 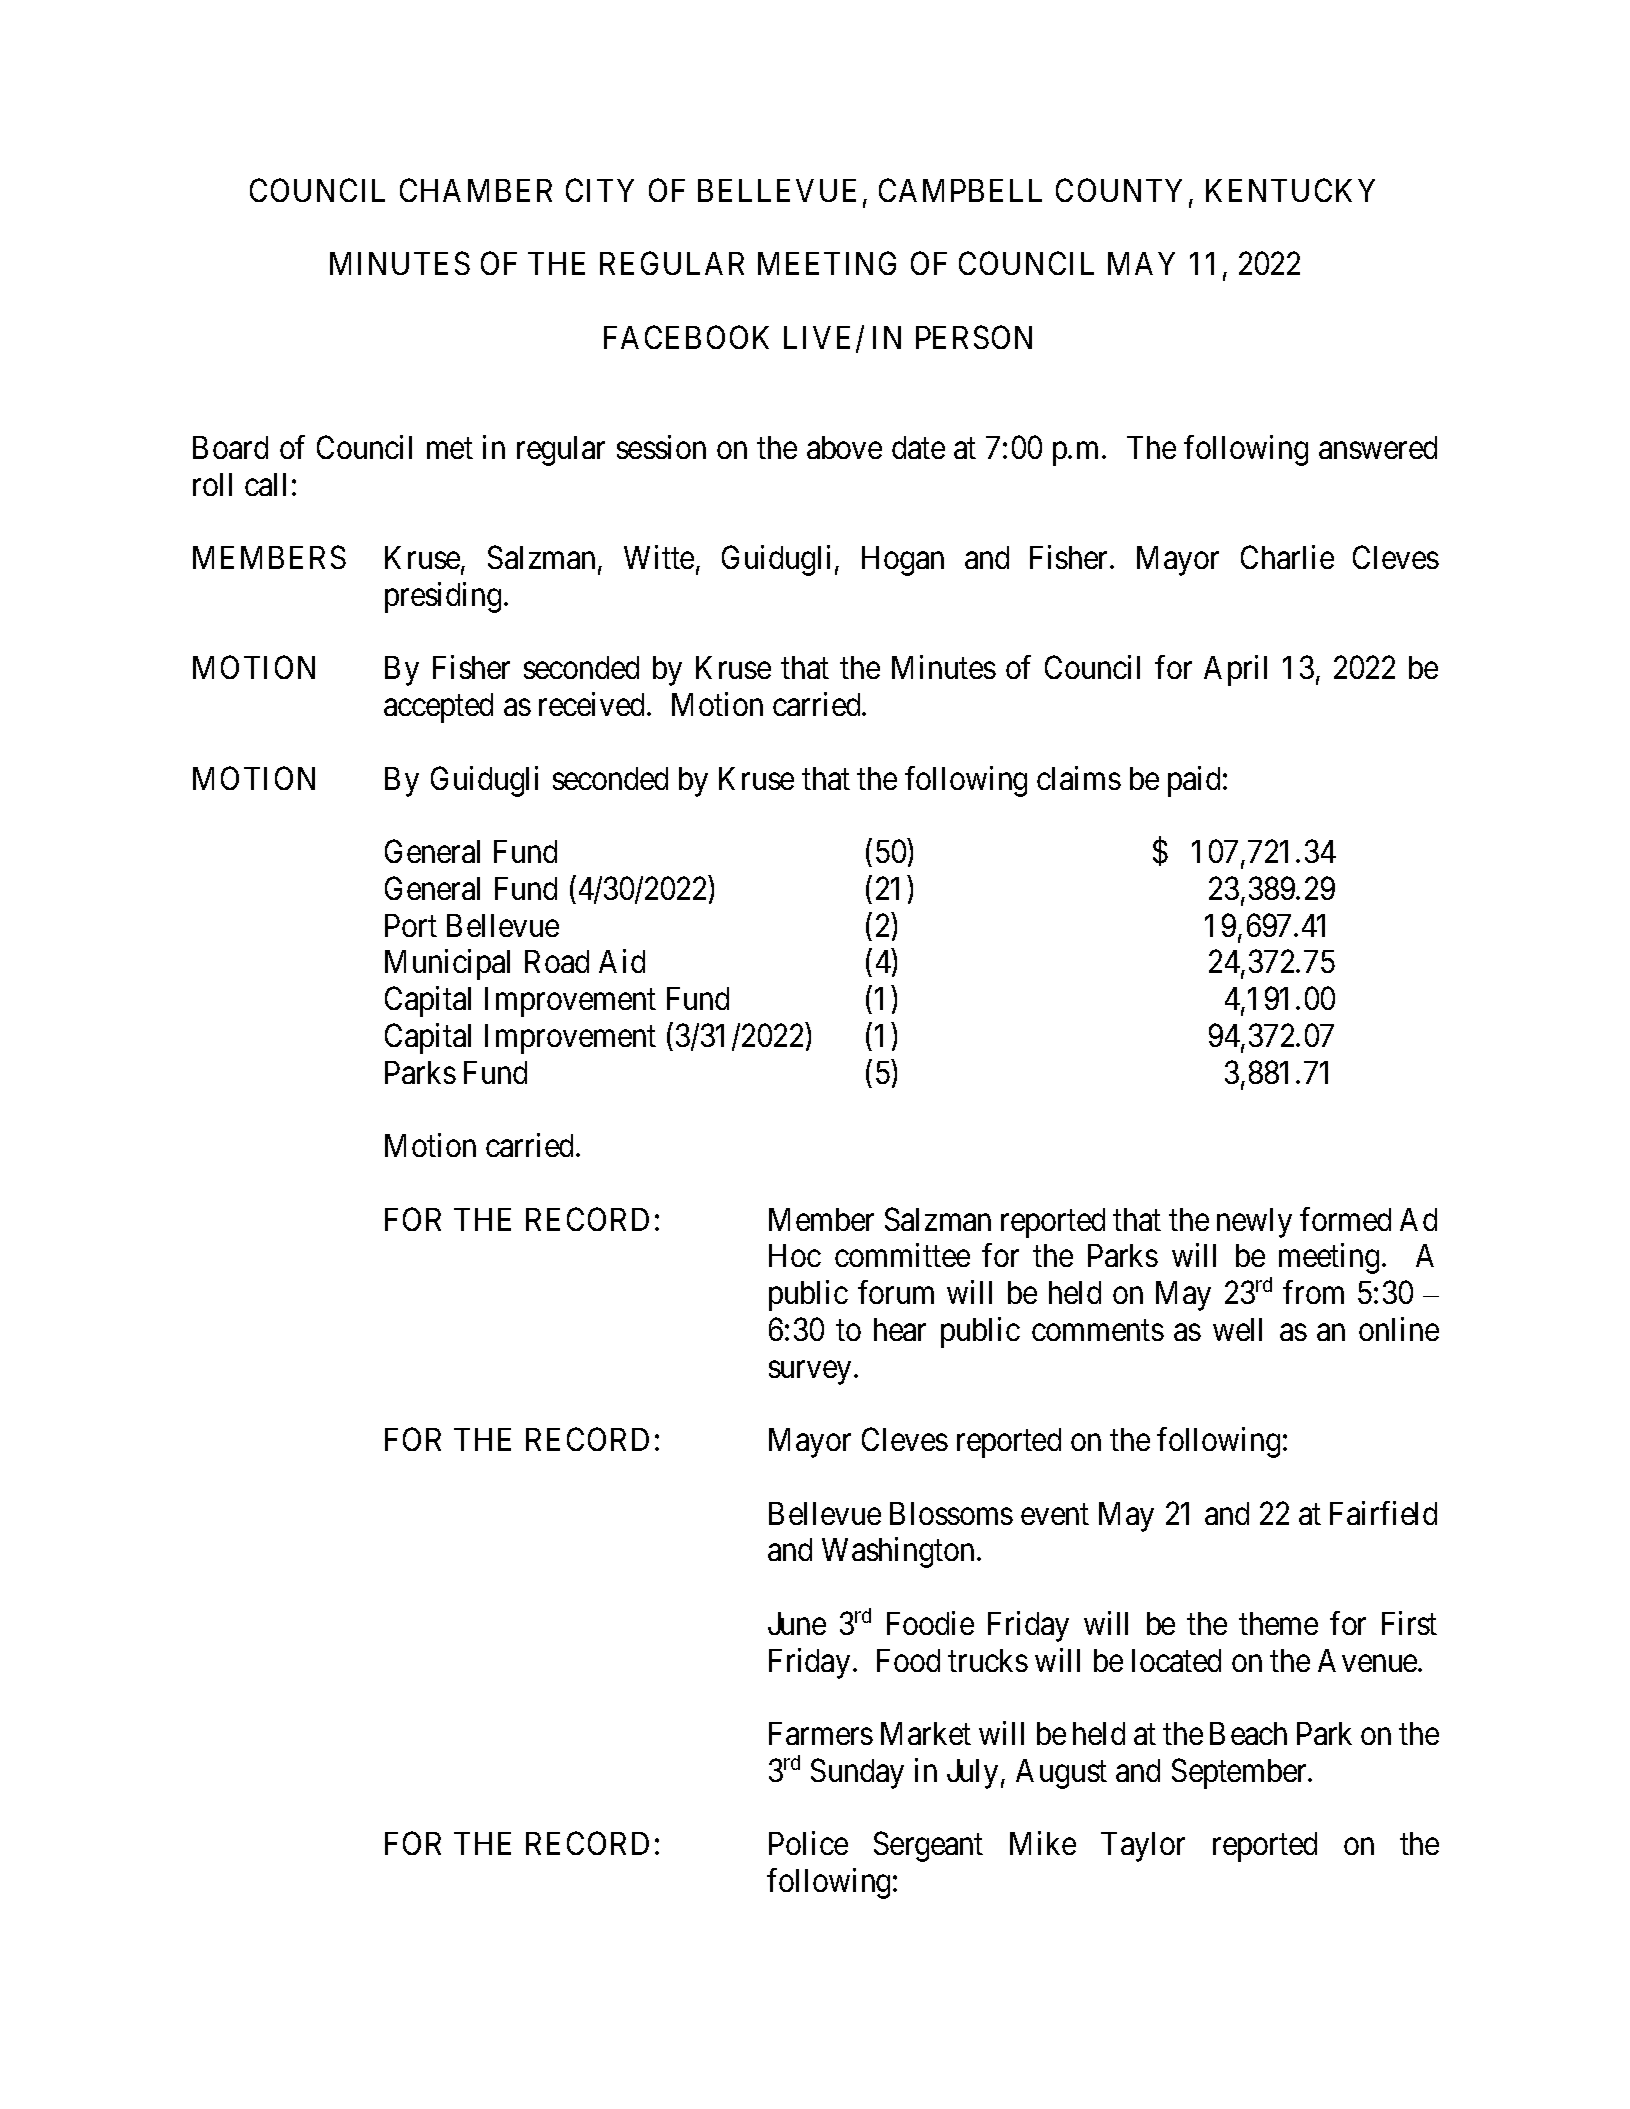 I want to click on Police, so click(x=808, y=1843).
